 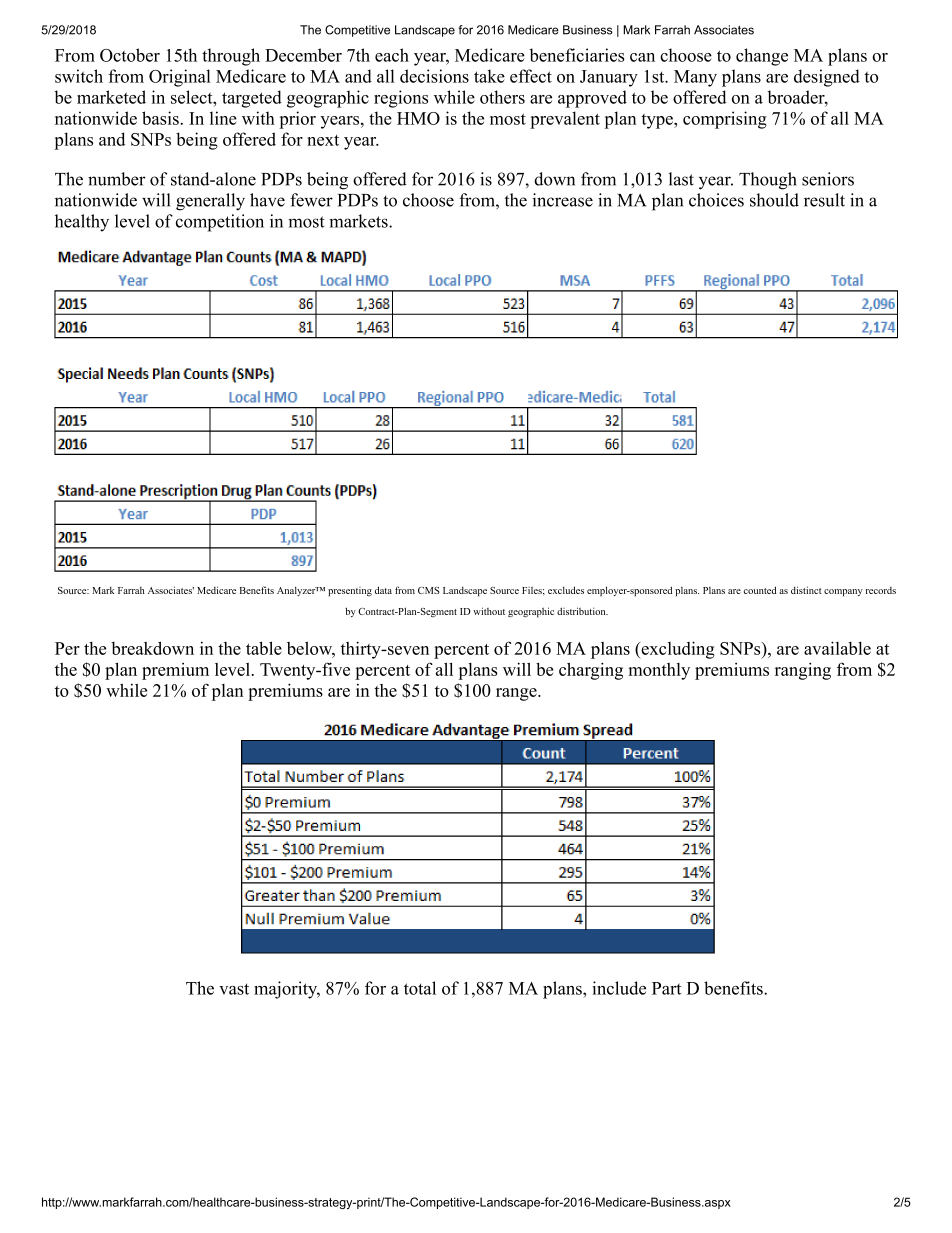 What do you see at coordinates (429, 590) in the screenshot?
I see `CMS` at bounding box center [429, 590].
